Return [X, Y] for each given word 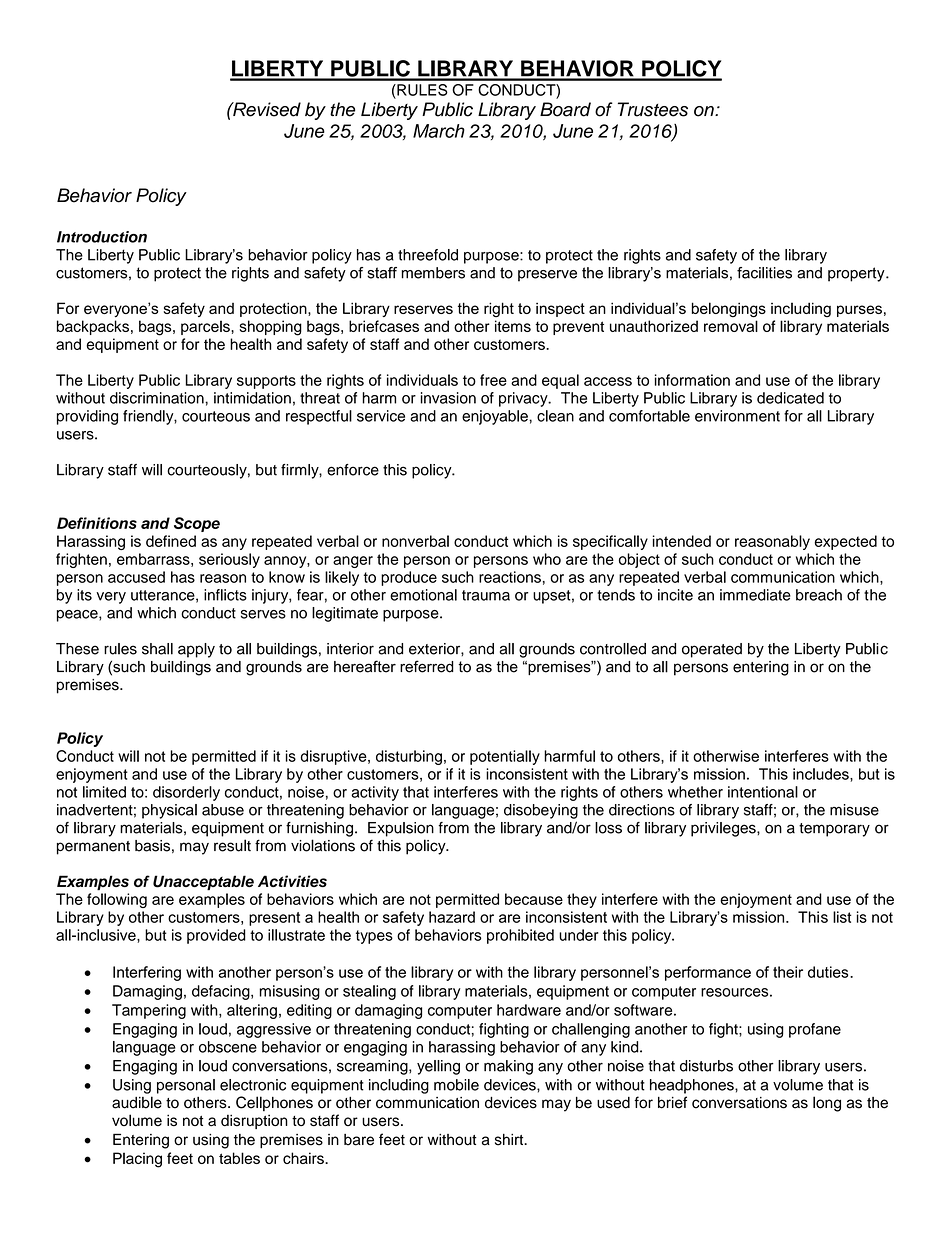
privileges [724, 829]
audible [137, 1102]
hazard [452, 917]
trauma [486, 595]
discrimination [158, 398]
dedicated [790, 398]
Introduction [102, 237]
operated [712, 650]
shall [157, 649]
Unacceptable [203, 882]
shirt [510, 1140]
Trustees [653, 109]
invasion [448, 398]
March [439, 131]
